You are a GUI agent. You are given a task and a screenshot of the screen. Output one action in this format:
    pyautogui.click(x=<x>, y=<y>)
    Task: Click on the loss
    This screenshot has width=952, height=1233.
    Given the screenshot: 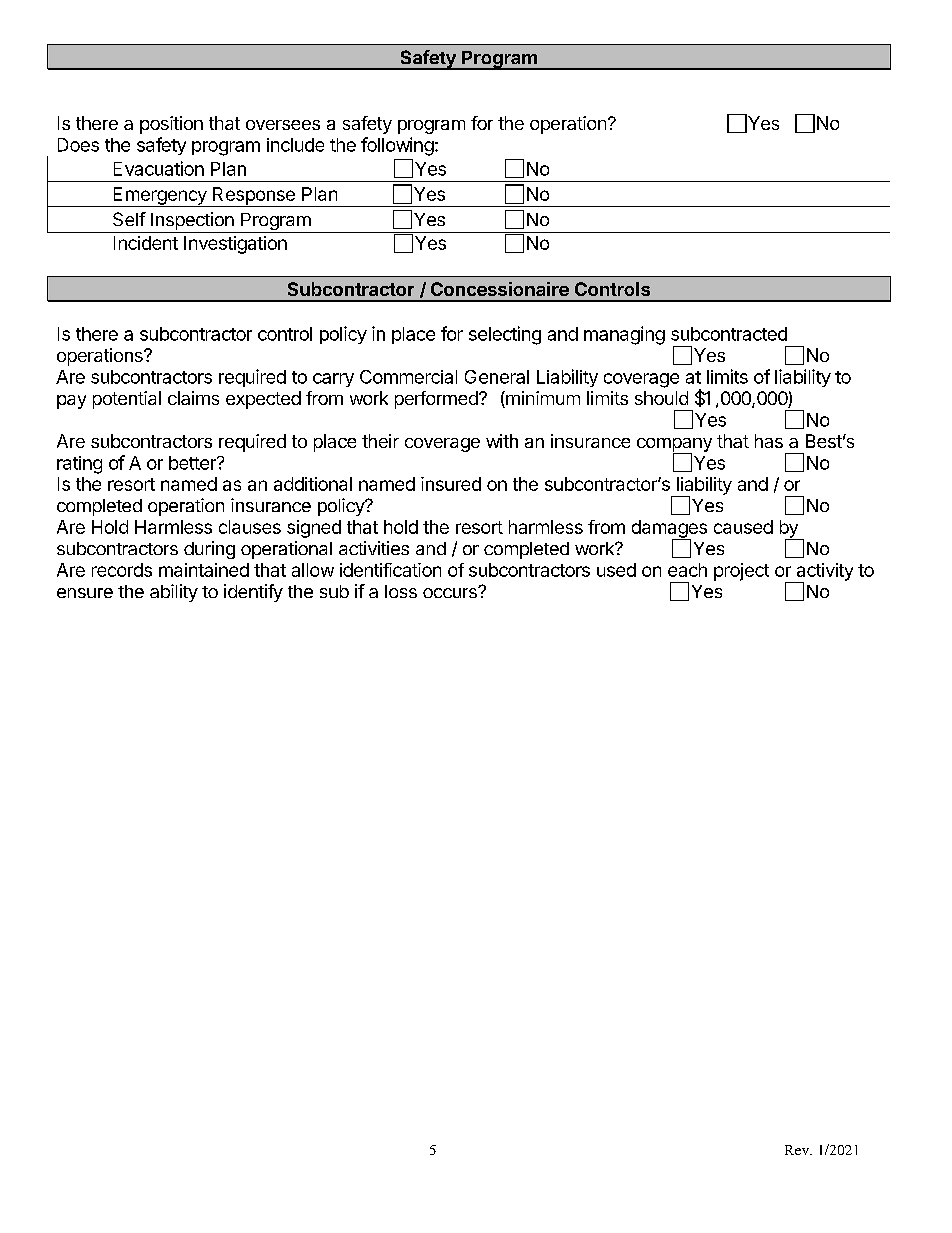 What is the action you would take?
    pyautogui.click(x=401, y=591)
